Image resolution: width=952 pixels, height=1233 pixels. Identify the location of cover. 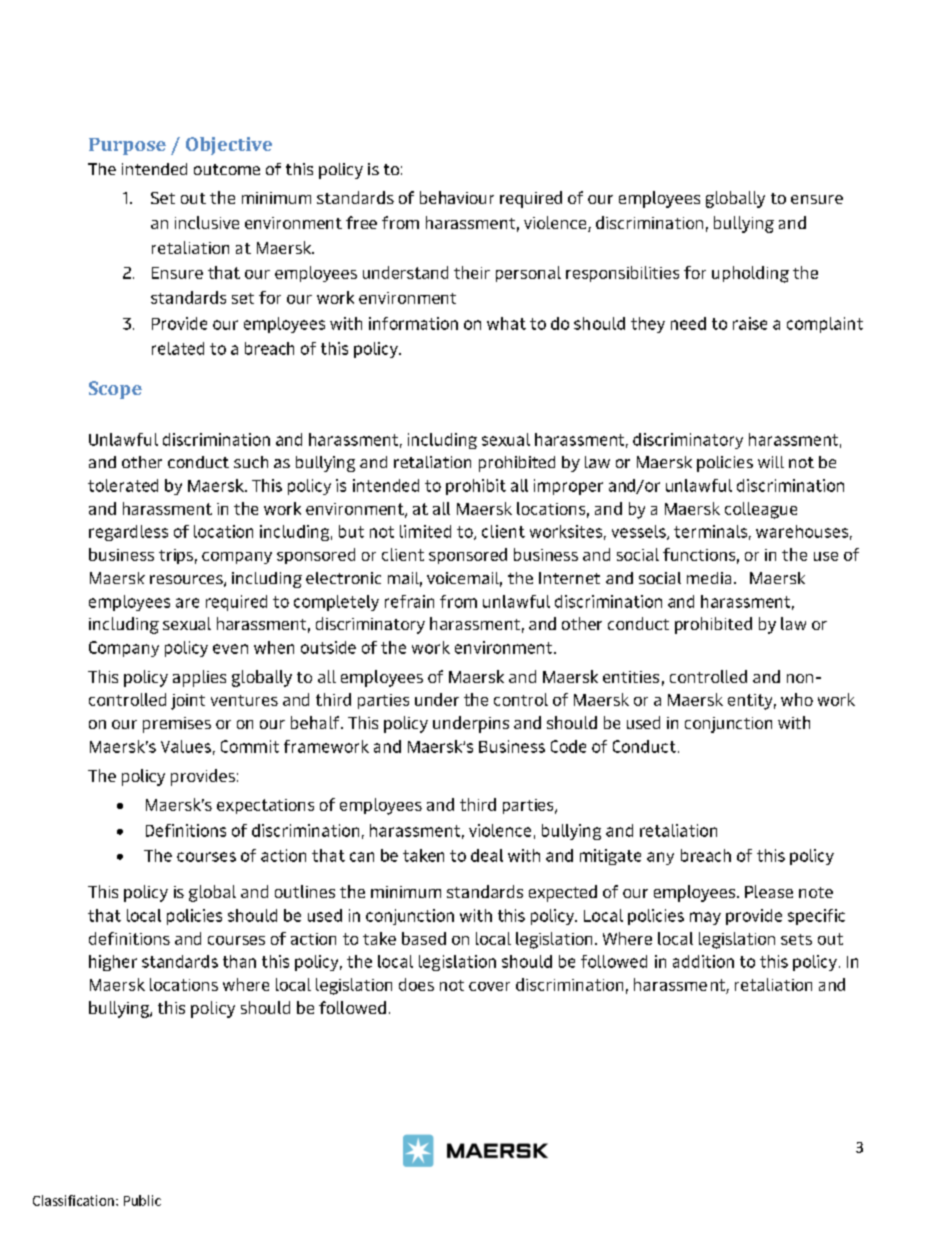
(489, 986).
